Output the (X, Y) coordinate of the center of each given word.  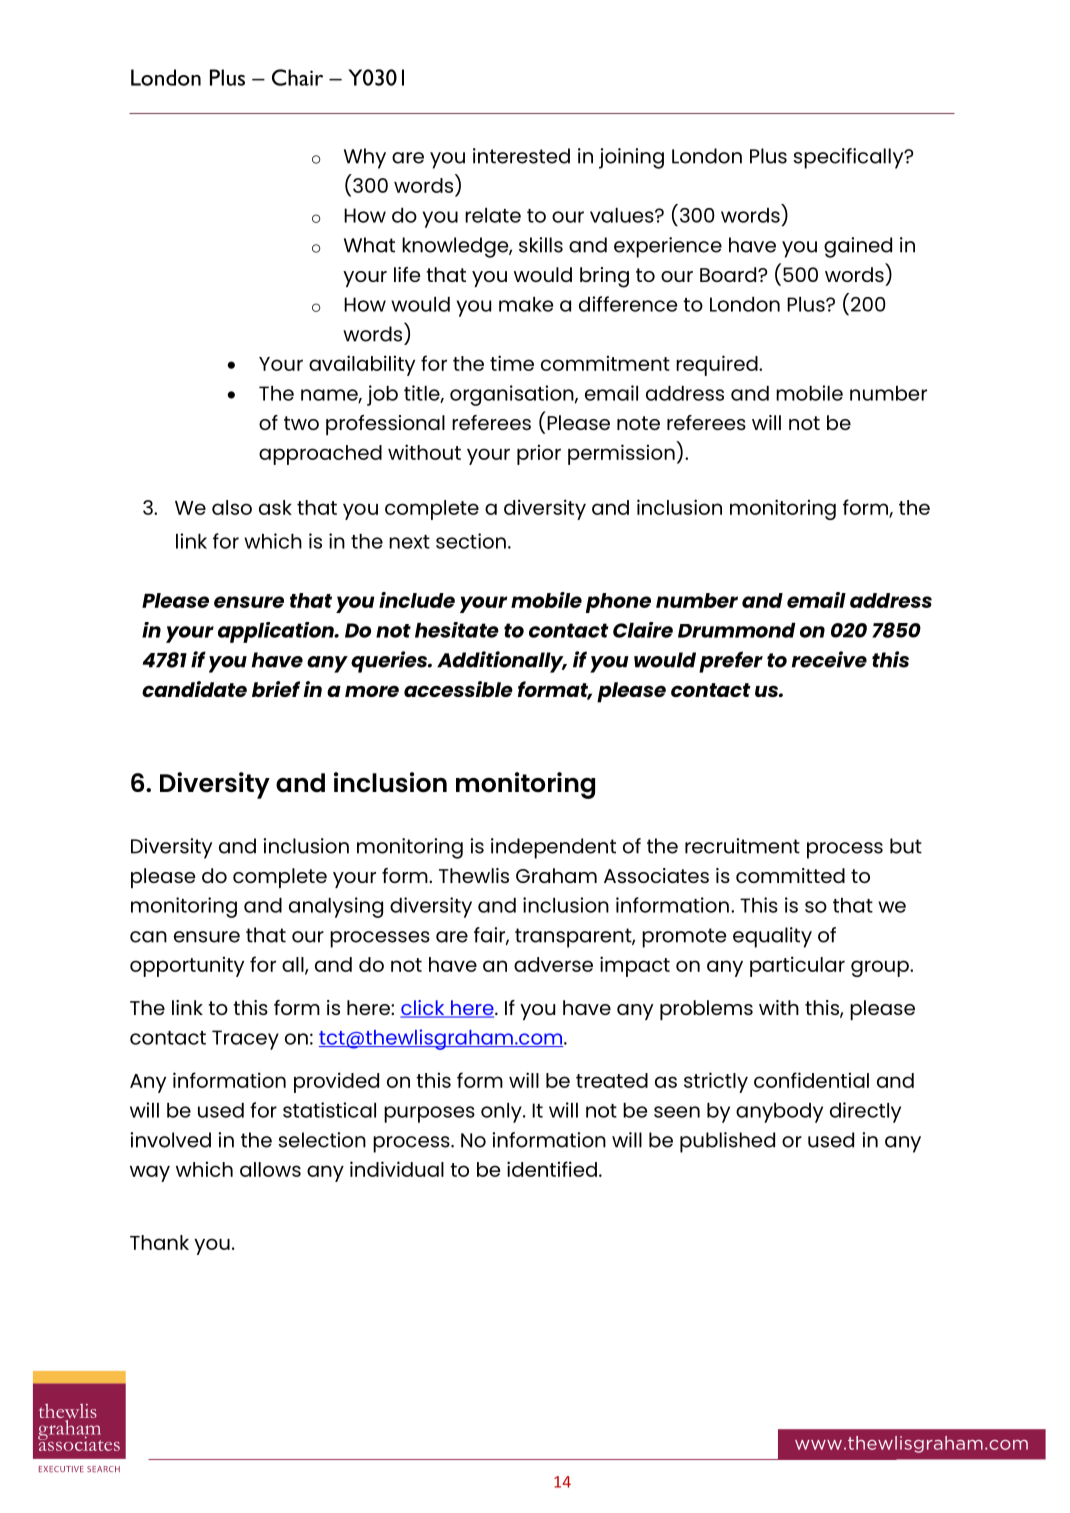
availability (362, 365)
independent (553, 848)
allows (270, 1169)
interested (521, 156)
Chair (297, 77)
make (526, 304)
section (471, 541)
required (718, 365)
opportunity (187, 966)
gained (858, 247)
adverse (553, 964)
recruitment (742, 846)
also (232, 507)
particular (797, 966)
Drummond (737, 630)
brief (276, 689)
